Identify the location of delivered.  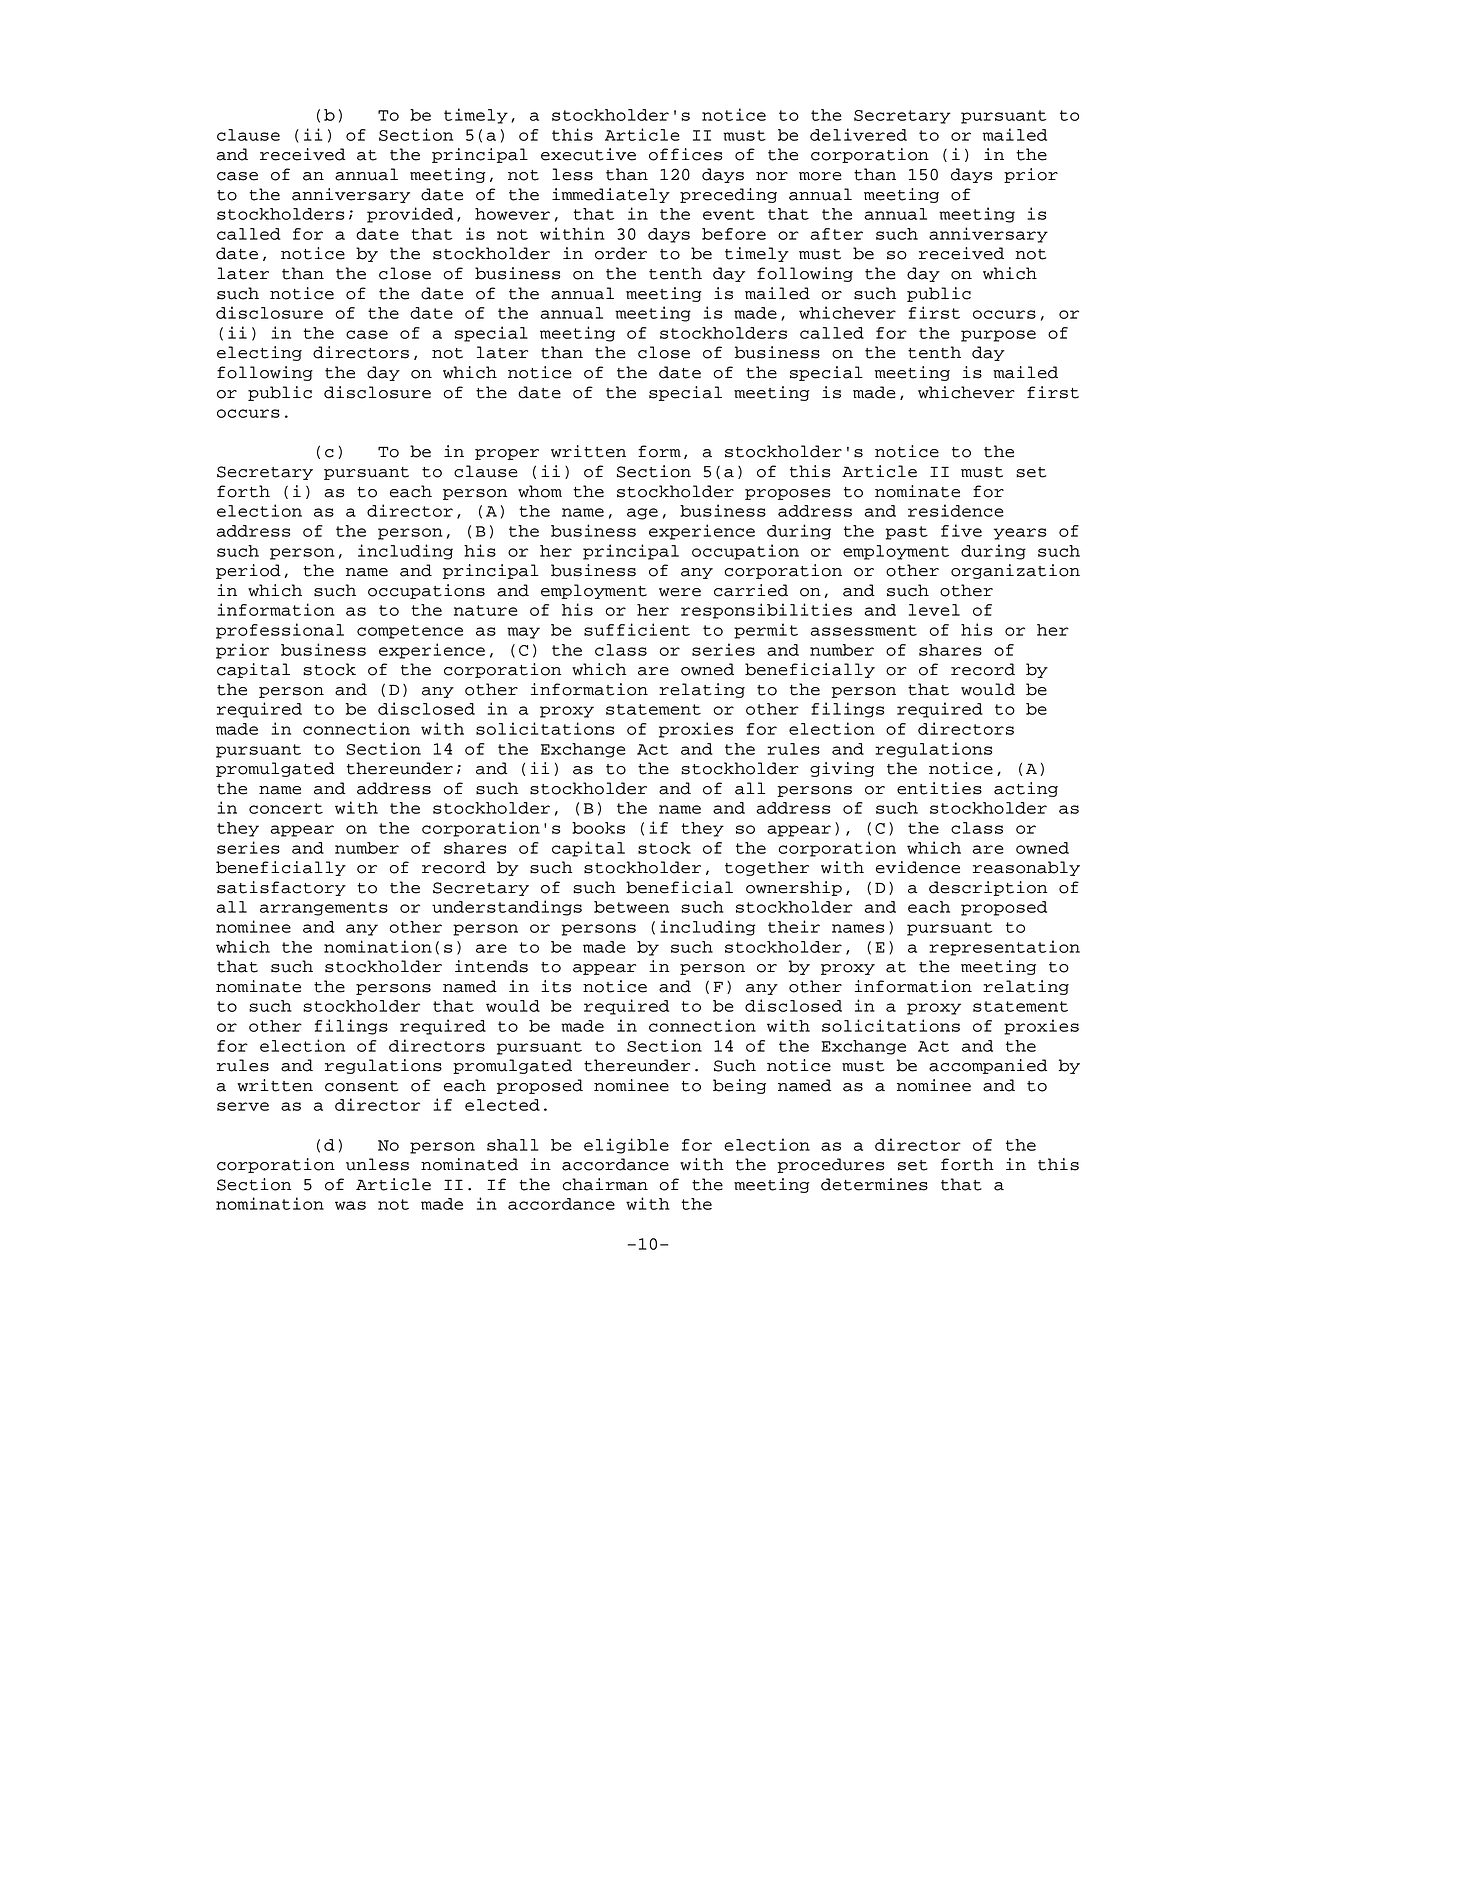
(858, 134).
